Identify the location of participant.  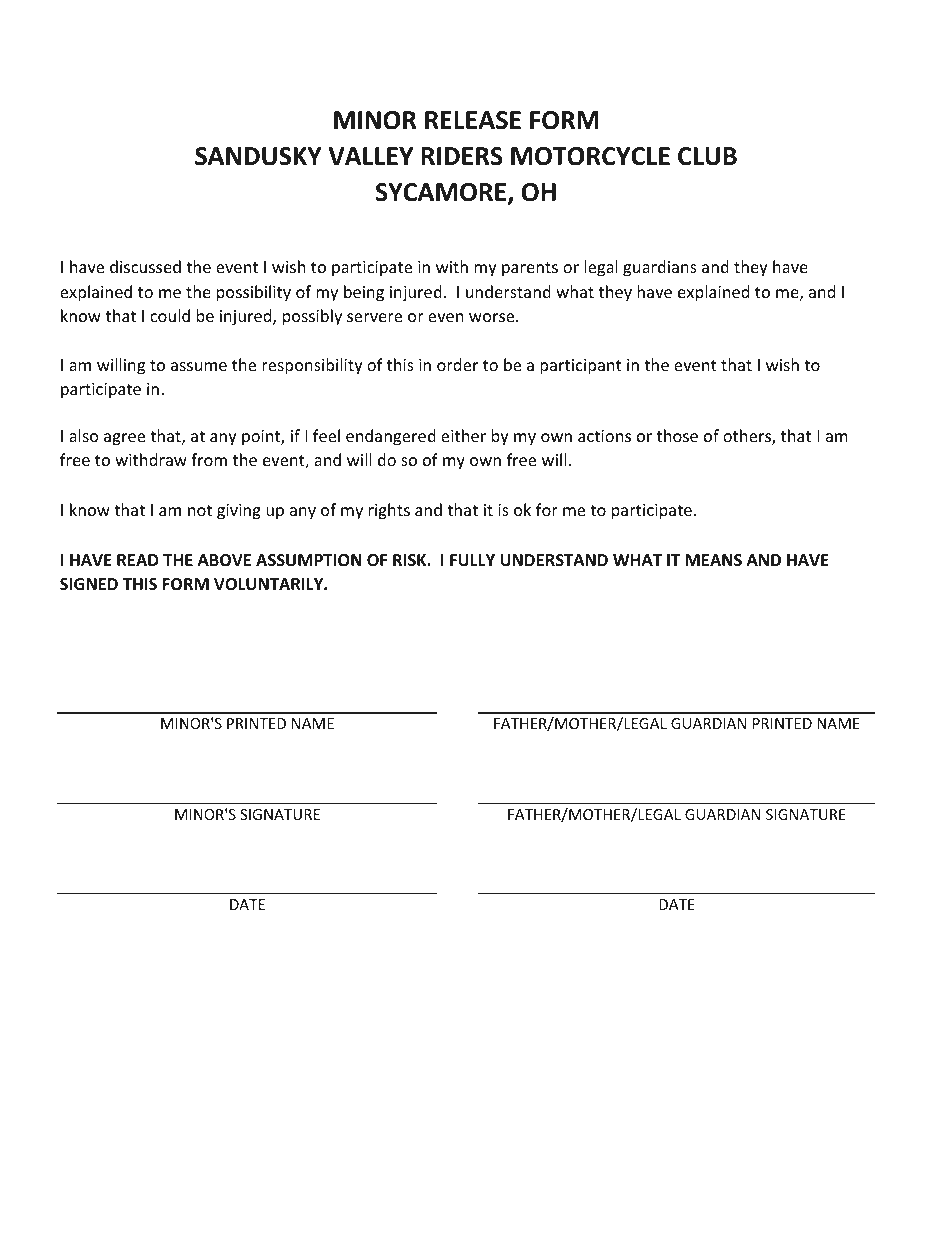
(581, 367).
